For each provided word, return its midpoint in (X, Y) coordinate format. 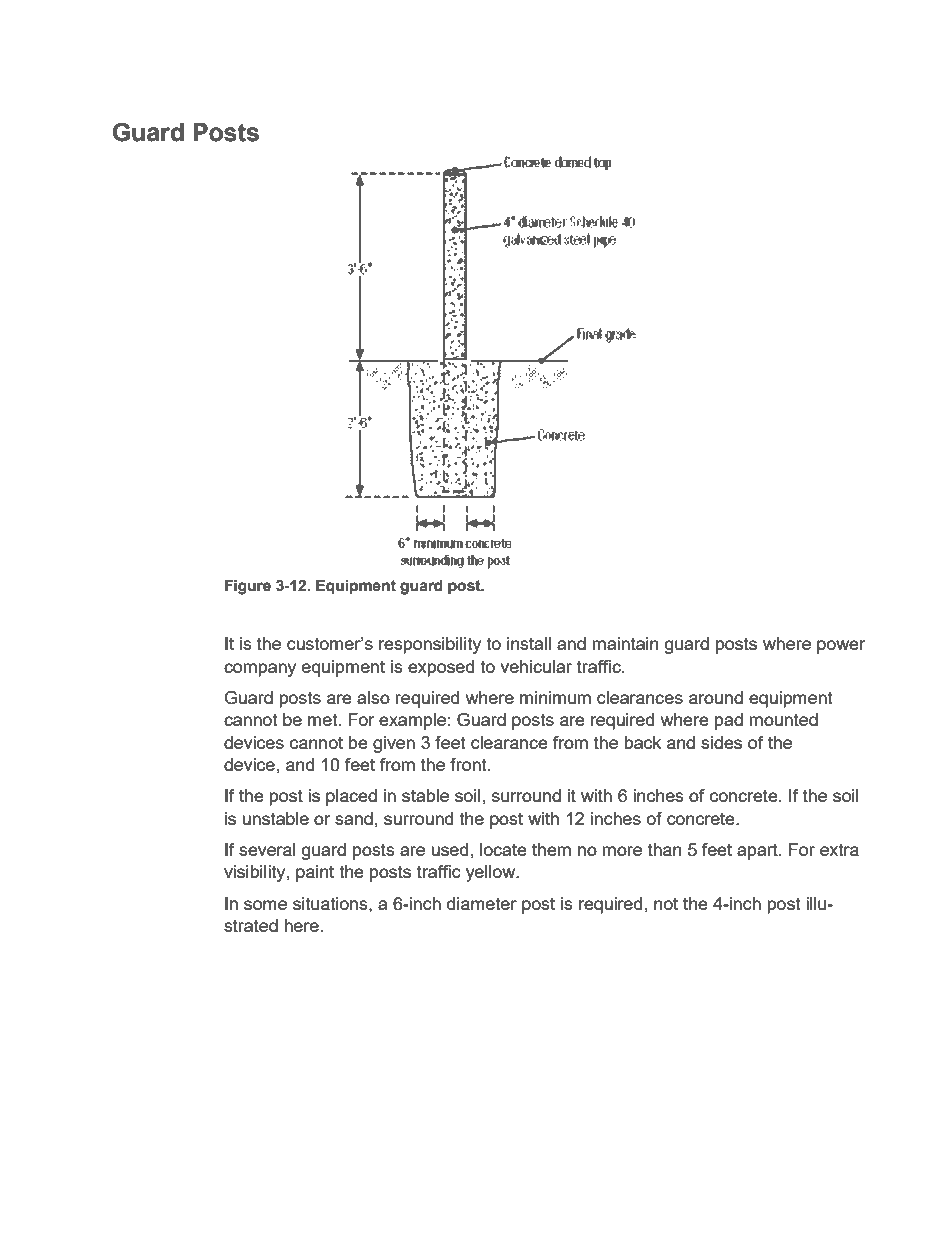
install (529, 643)
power (841, 647)
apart (758, 851)
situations (331, 903)
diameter (482, 903)
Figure (248, 587)
